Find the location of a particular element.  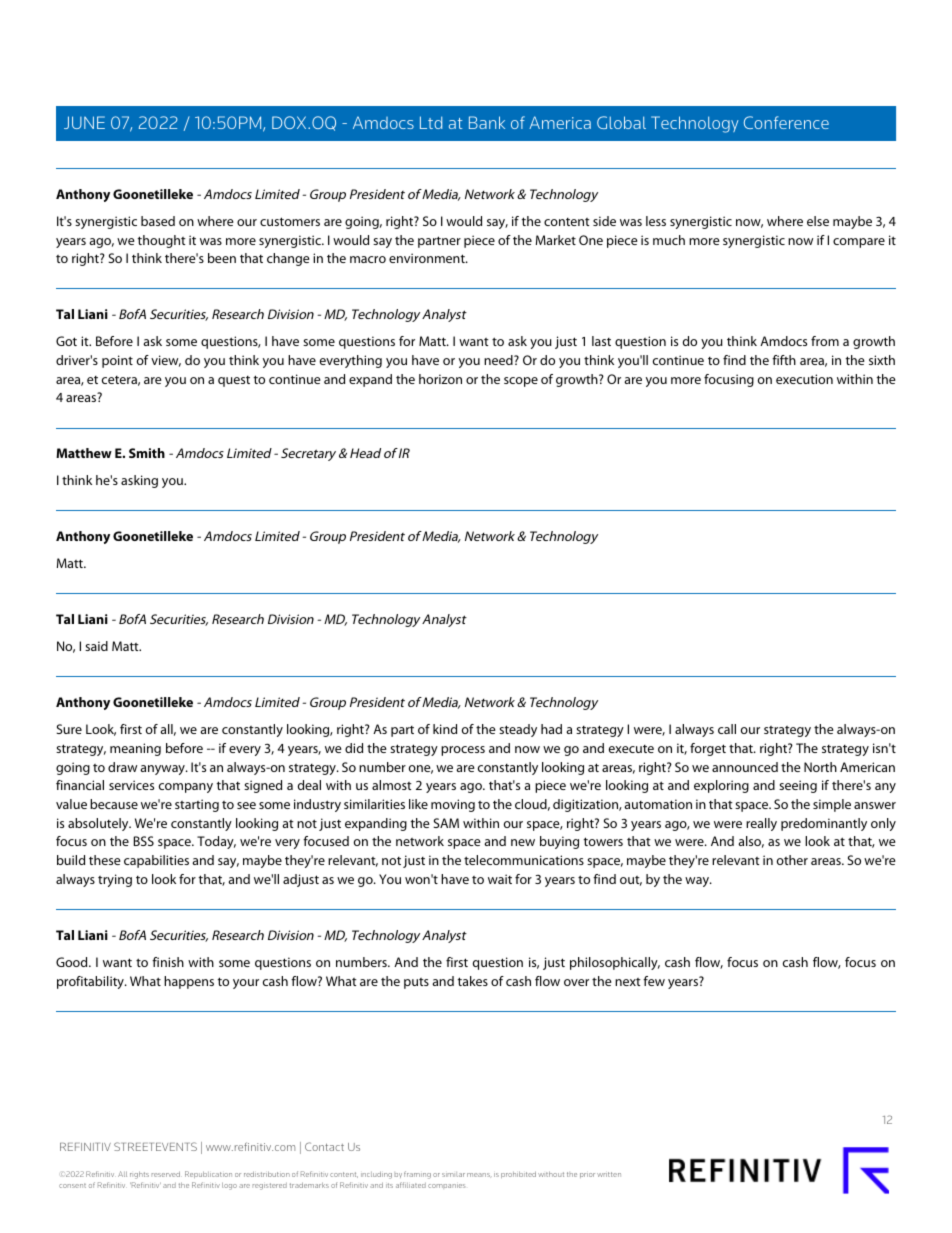

Conference is located at coordinates (786, 122).
